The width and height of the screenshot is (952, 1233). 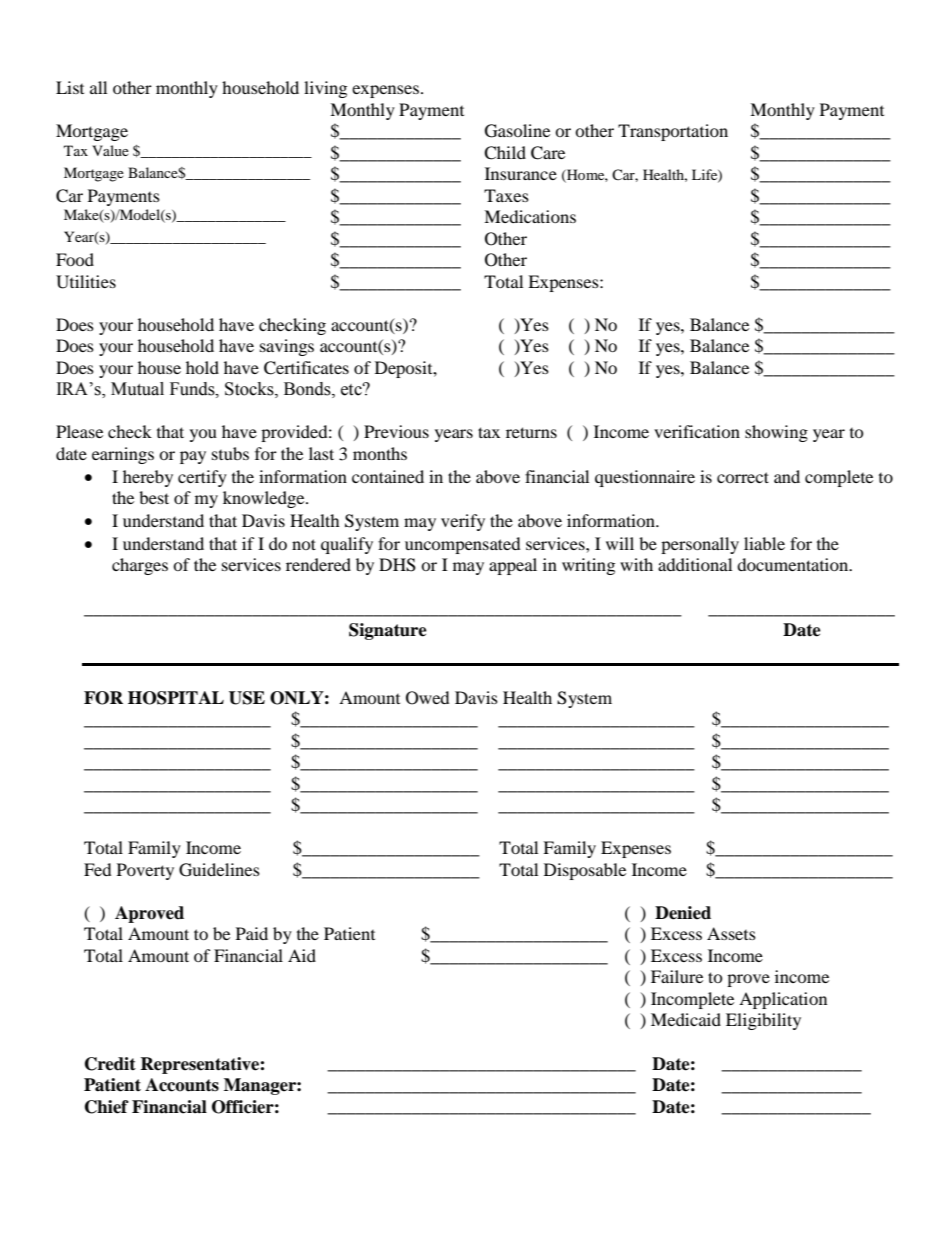 I want to click on Denied, so click(x=683, y=913).
